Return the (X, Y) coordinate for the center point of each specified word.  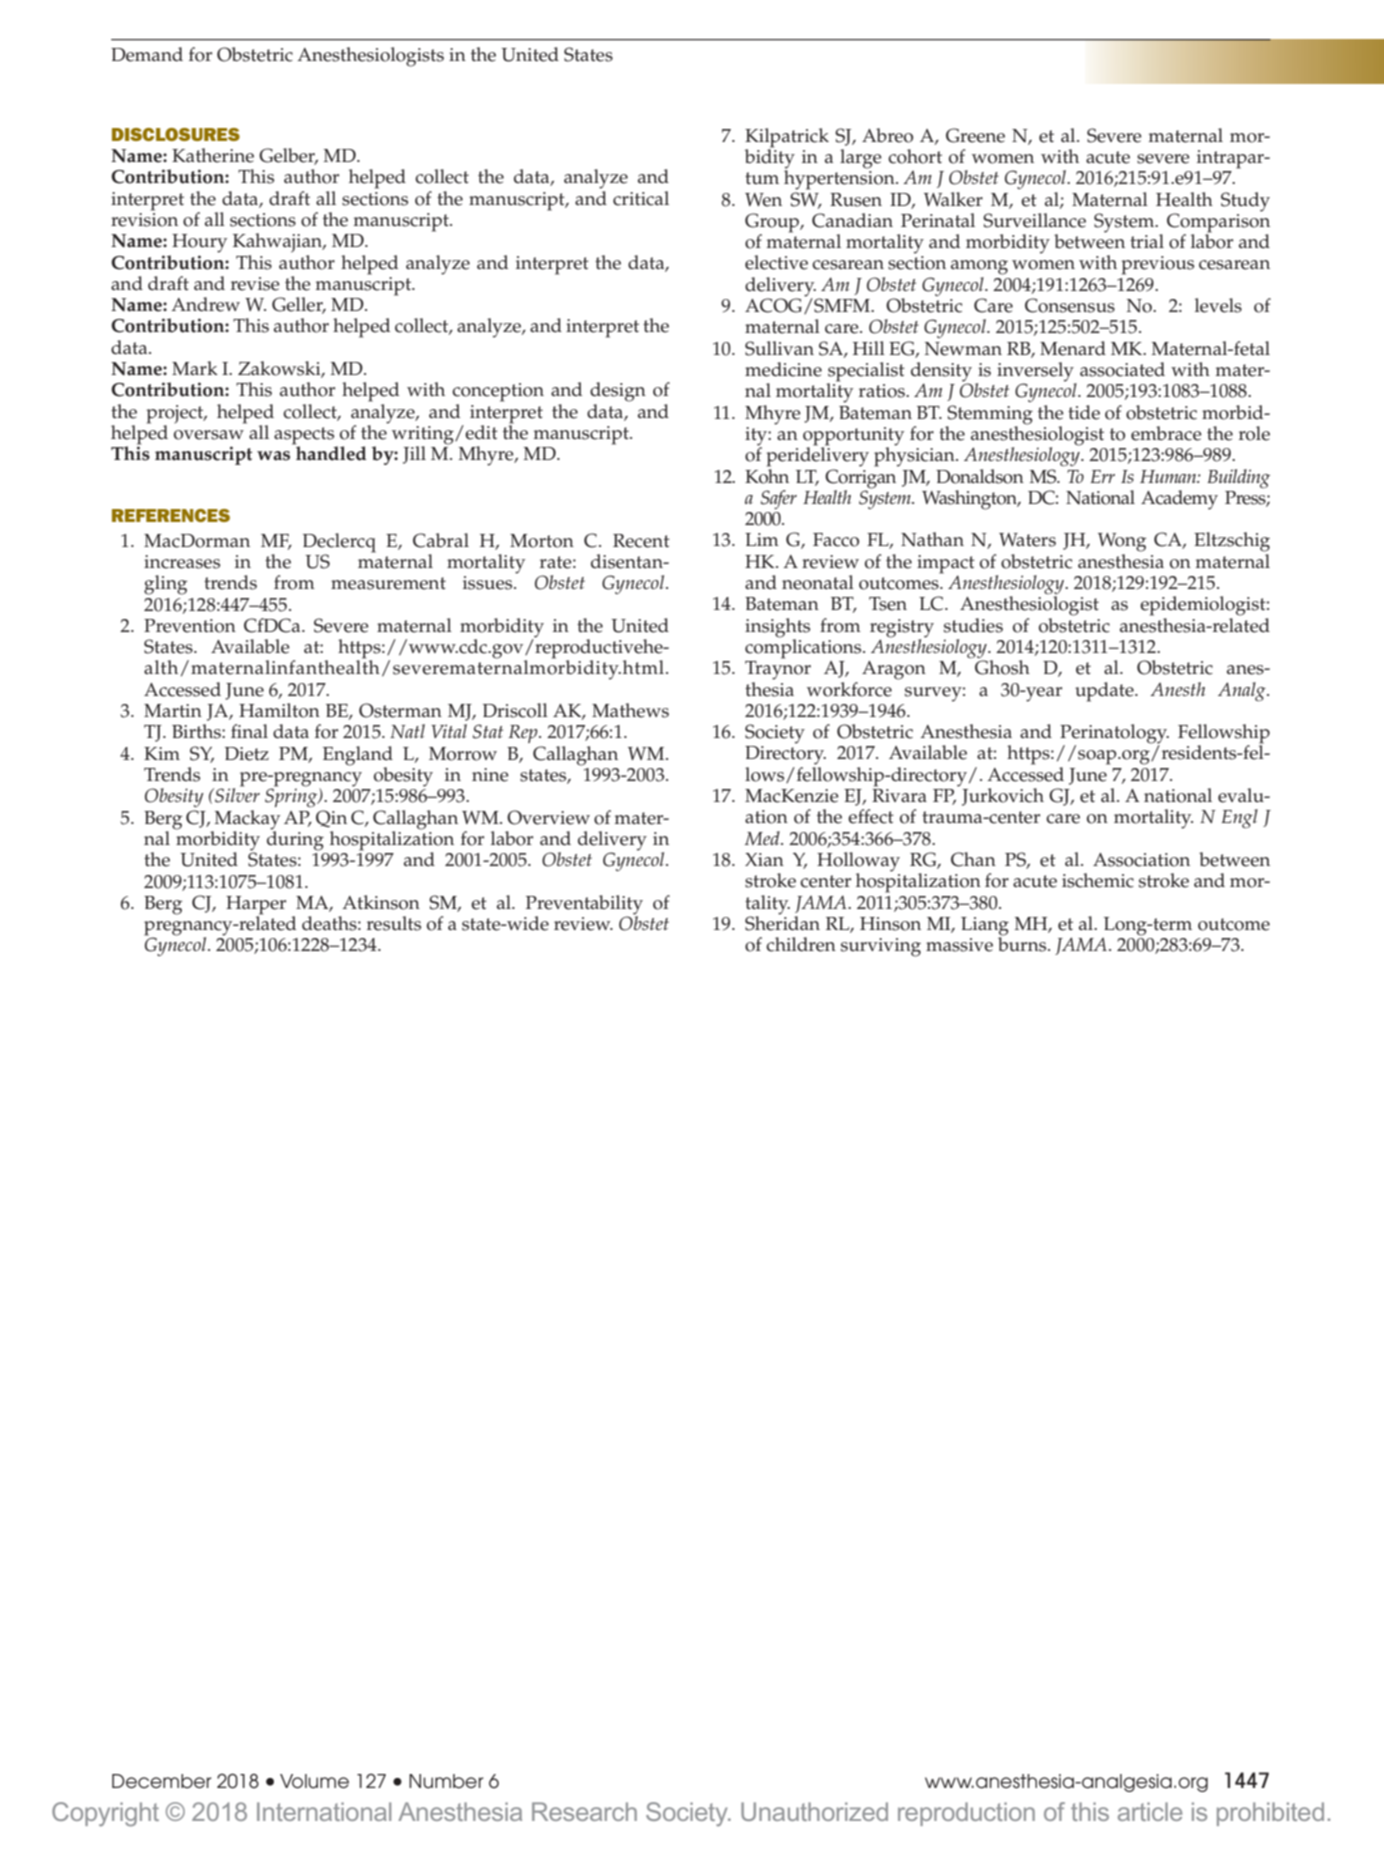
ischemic (1098, 880)
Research (584, 1811)
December (162, 1781)
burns (1023, 943)
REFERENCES (171, 515)
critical (641, 198)
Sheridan (782, 922)
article (1150, 1811)
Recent (641, 541)
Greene (975, 135)
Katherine (213, 155)
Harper (256, 906)
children (801, 944)
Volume (314, 1781)
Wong (1122, 542)
